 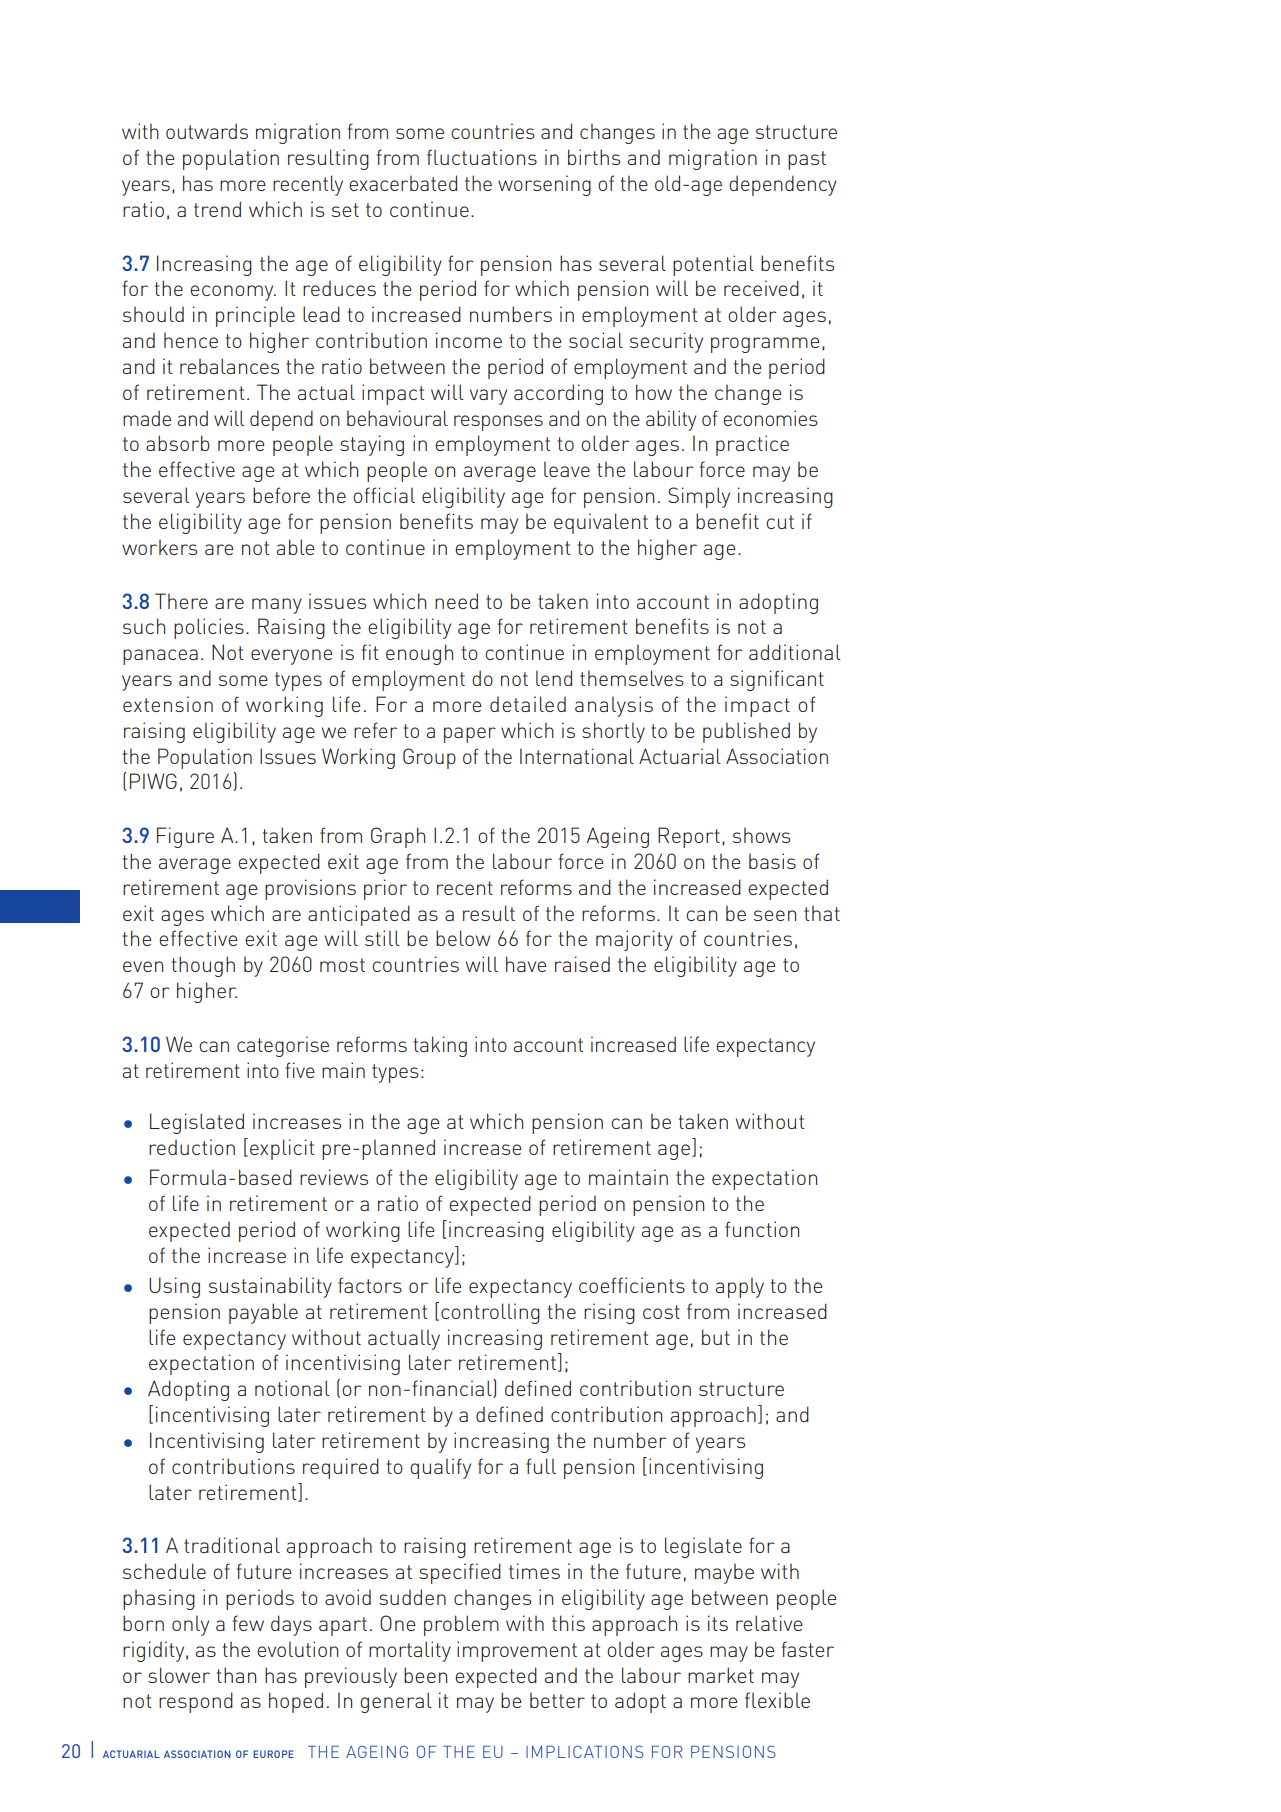 I want to click on past, so click(x=807, y=160).
